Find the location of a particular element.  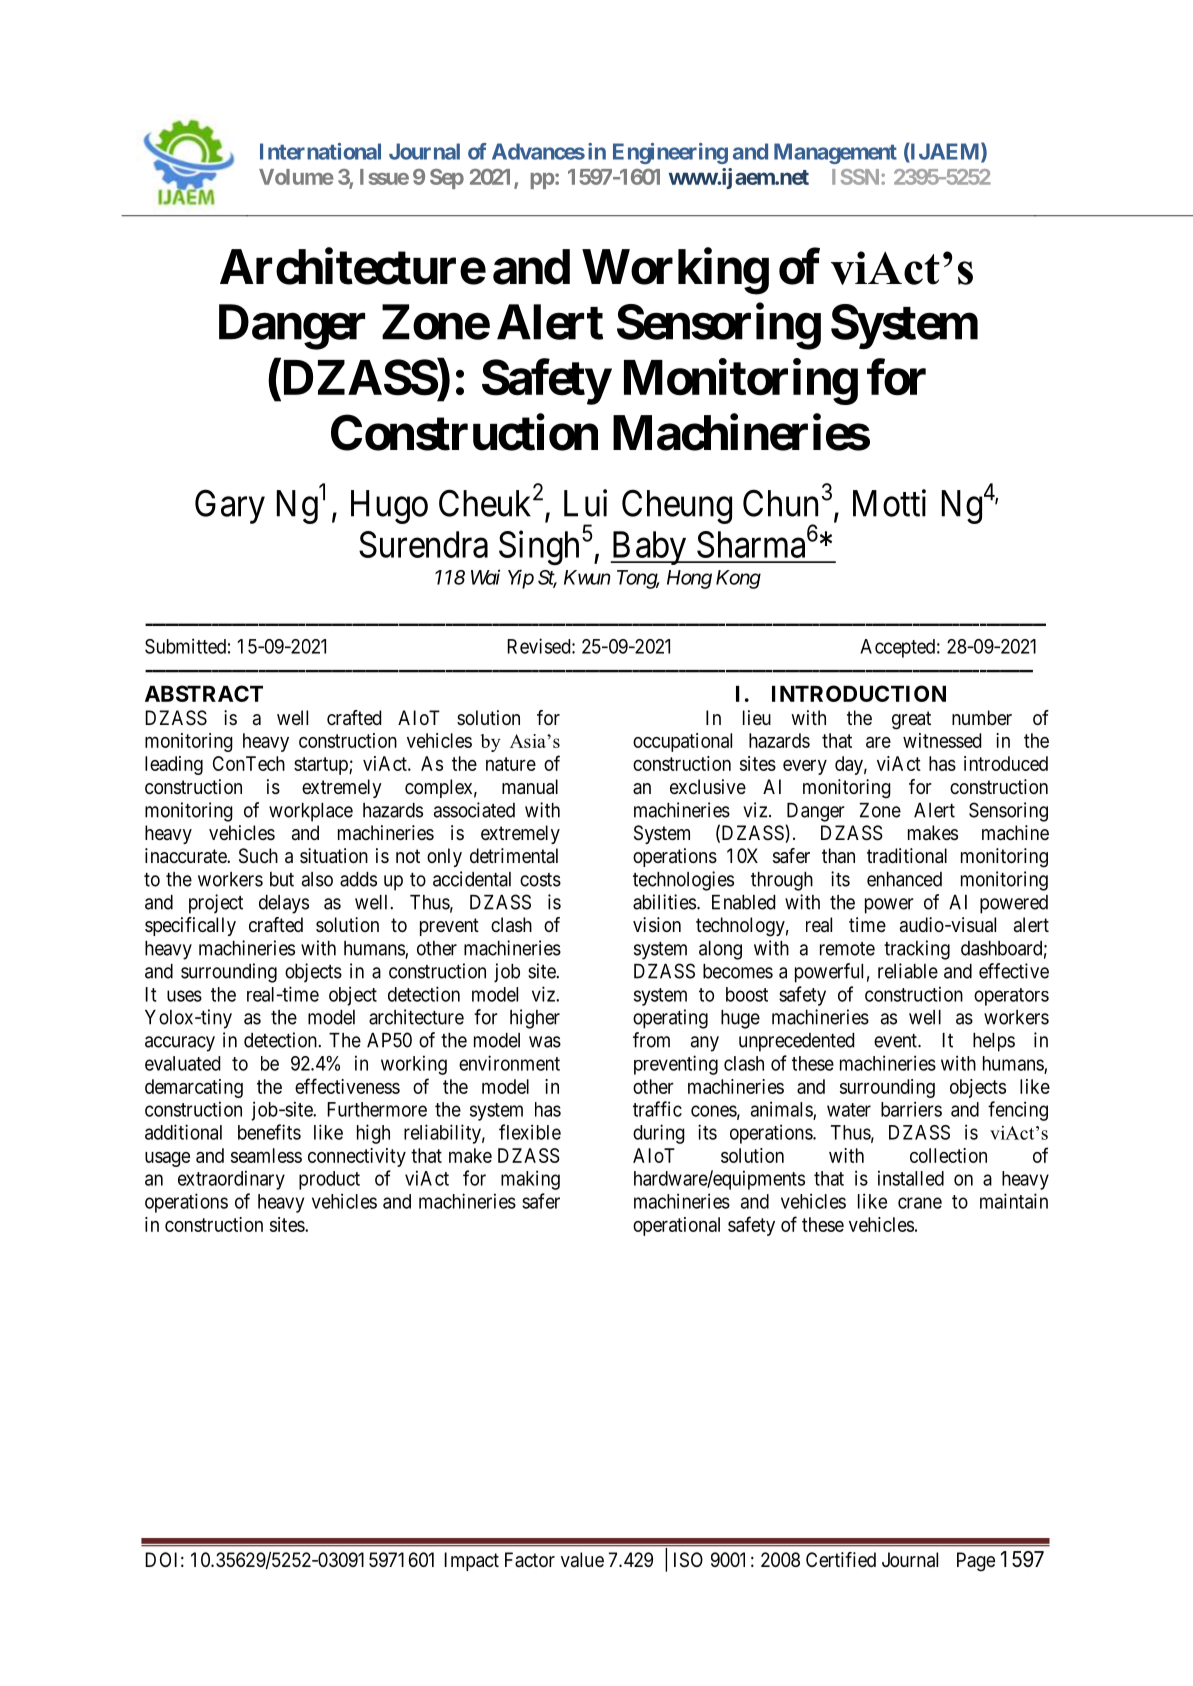

Impact is located at coordinates (471, 1561).
